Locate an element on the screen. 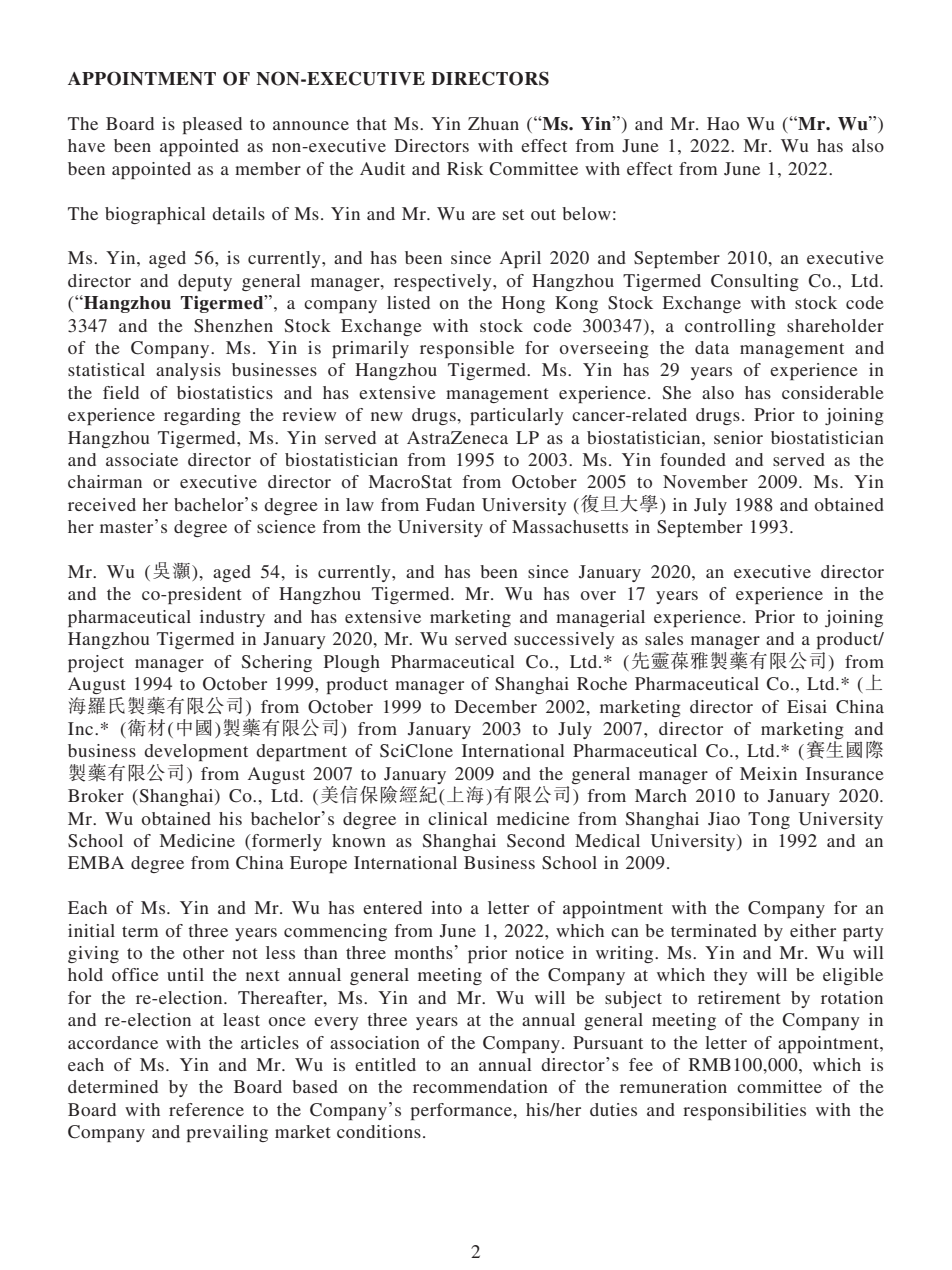  associate is located at coordinates (142, 459).
